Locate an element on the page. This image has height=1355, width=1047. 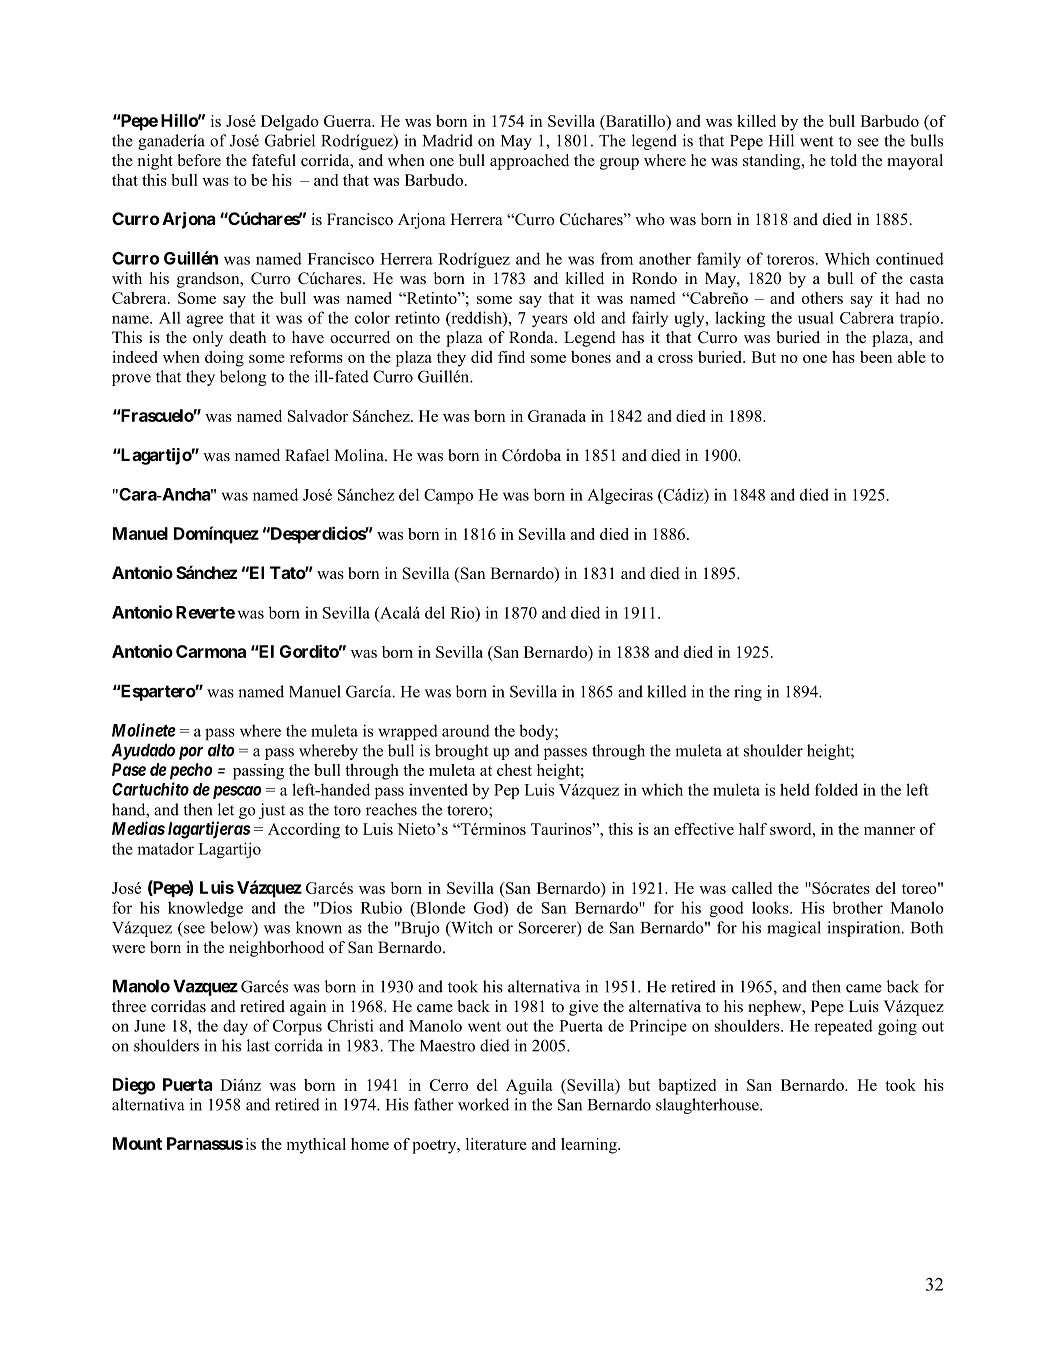
slaughterhouse is located at coordinates (708, 1106).
